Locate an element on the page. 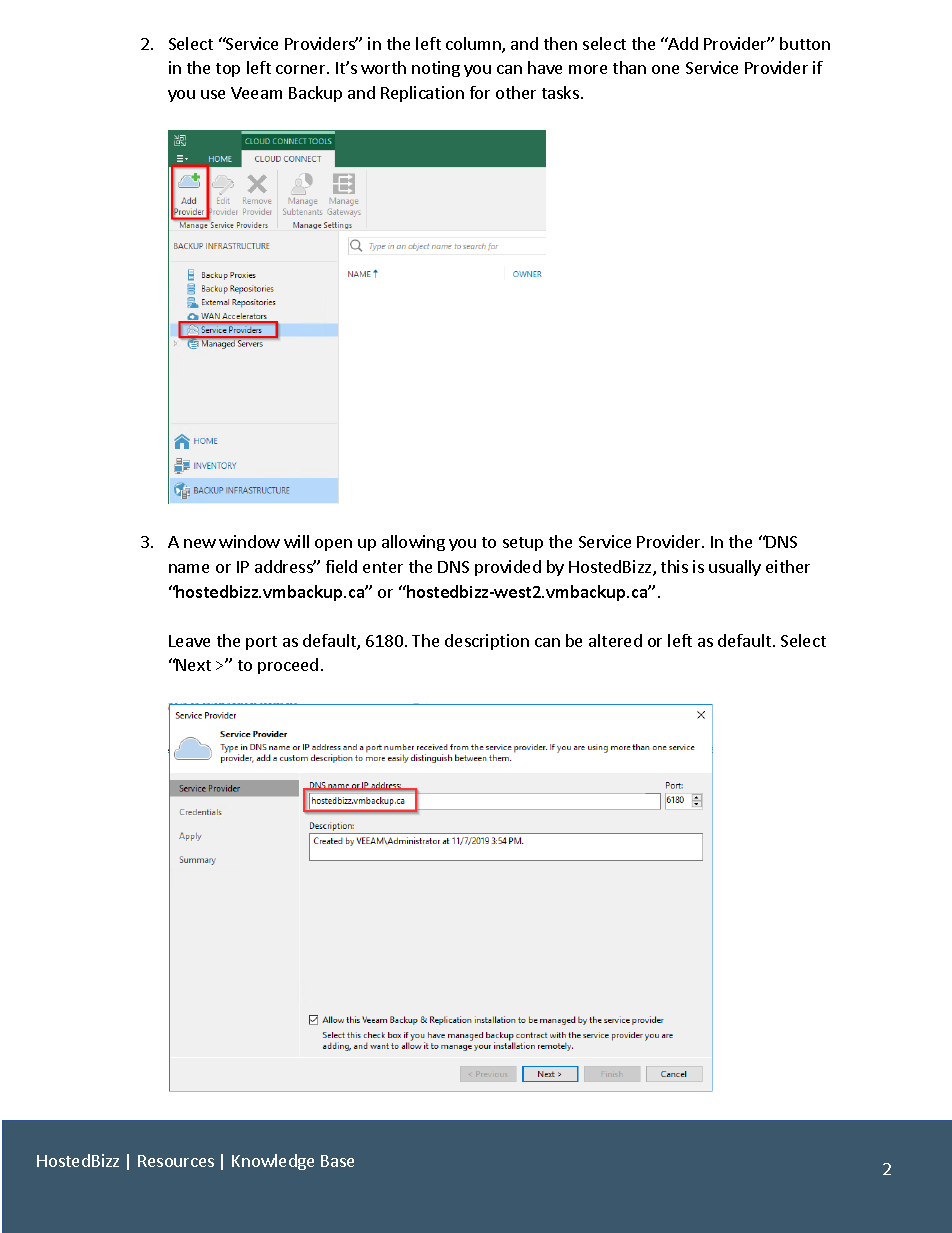  window is located at coordinates (249, 541).
